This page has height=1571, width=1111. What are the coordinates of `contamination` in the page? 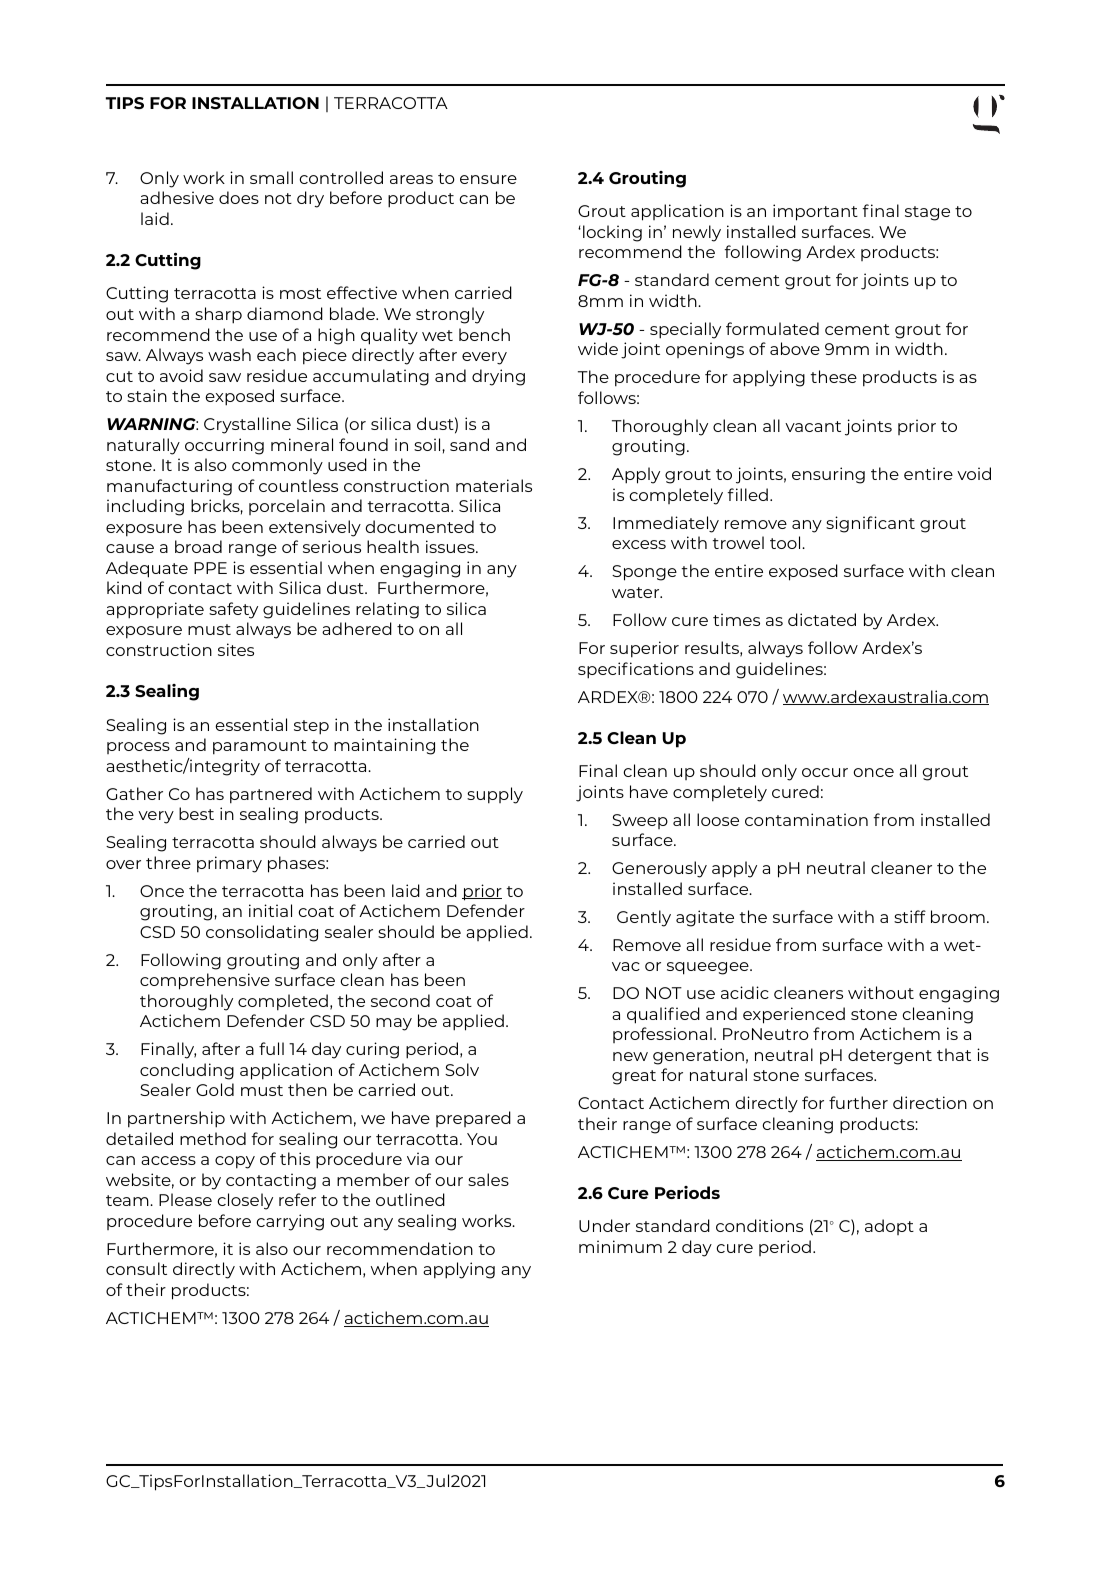 It's located at (806, 819).
